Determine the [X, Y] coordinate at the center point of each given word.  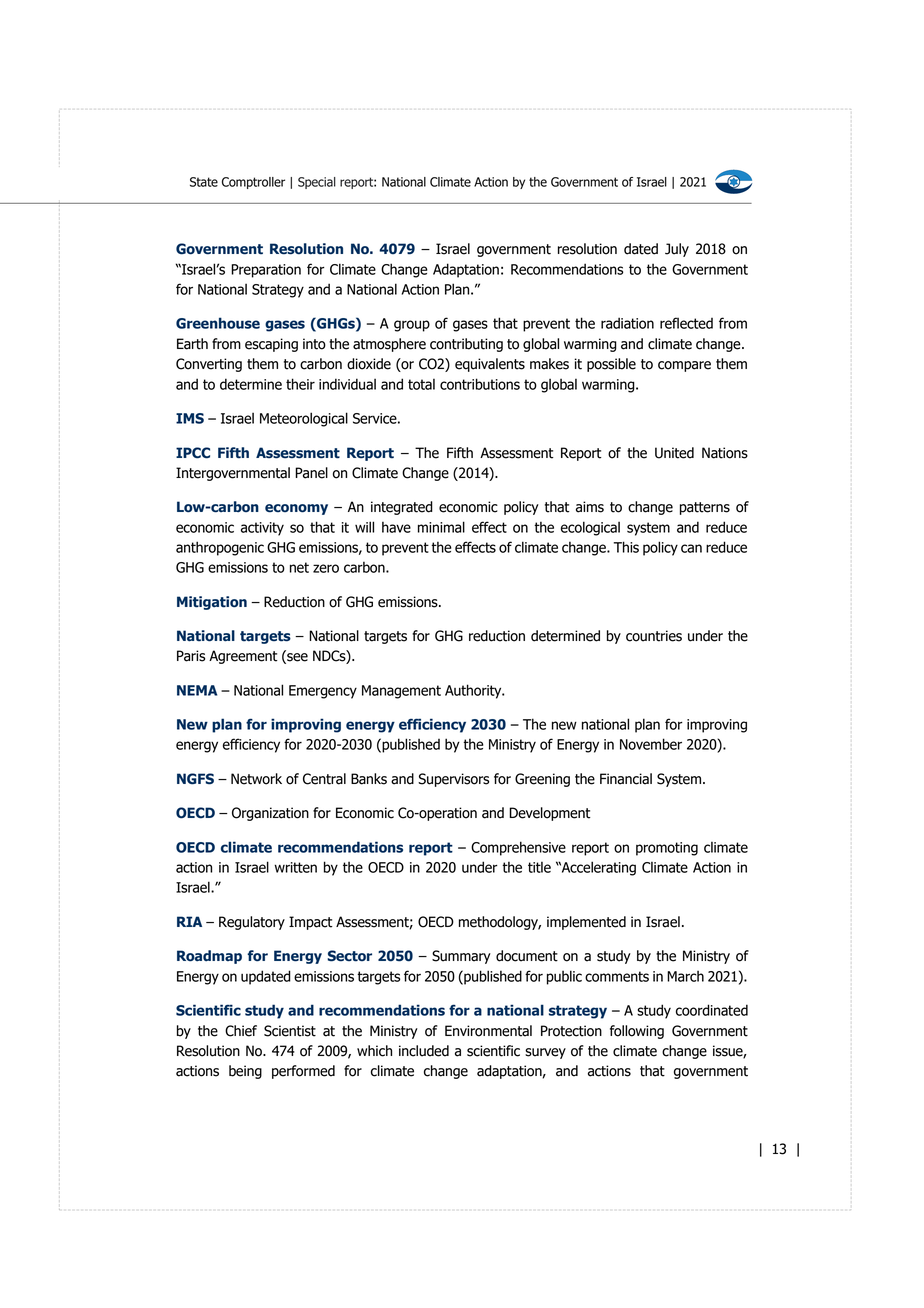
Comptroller [253, 183]
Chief [241, 1031]
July [677, 250]
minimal [441, 527]
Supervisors [453, 780]
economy [296, 509]
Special [317, 183]
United [674, 453]
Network [256, 779]
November [651, 744]
